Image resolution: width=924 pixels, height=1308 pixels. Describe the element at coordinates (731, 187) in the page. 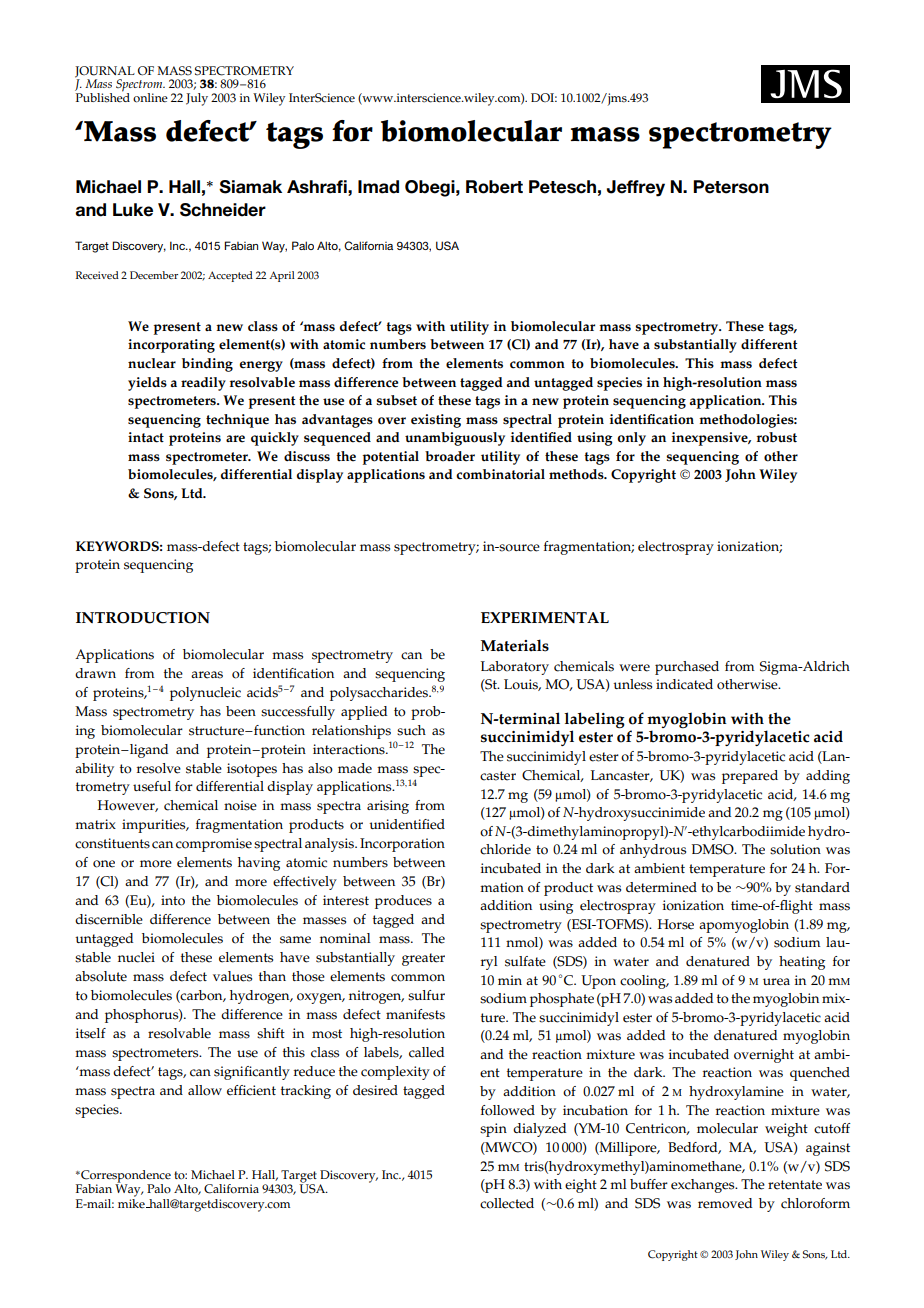

I see `Peterson` at that location.
